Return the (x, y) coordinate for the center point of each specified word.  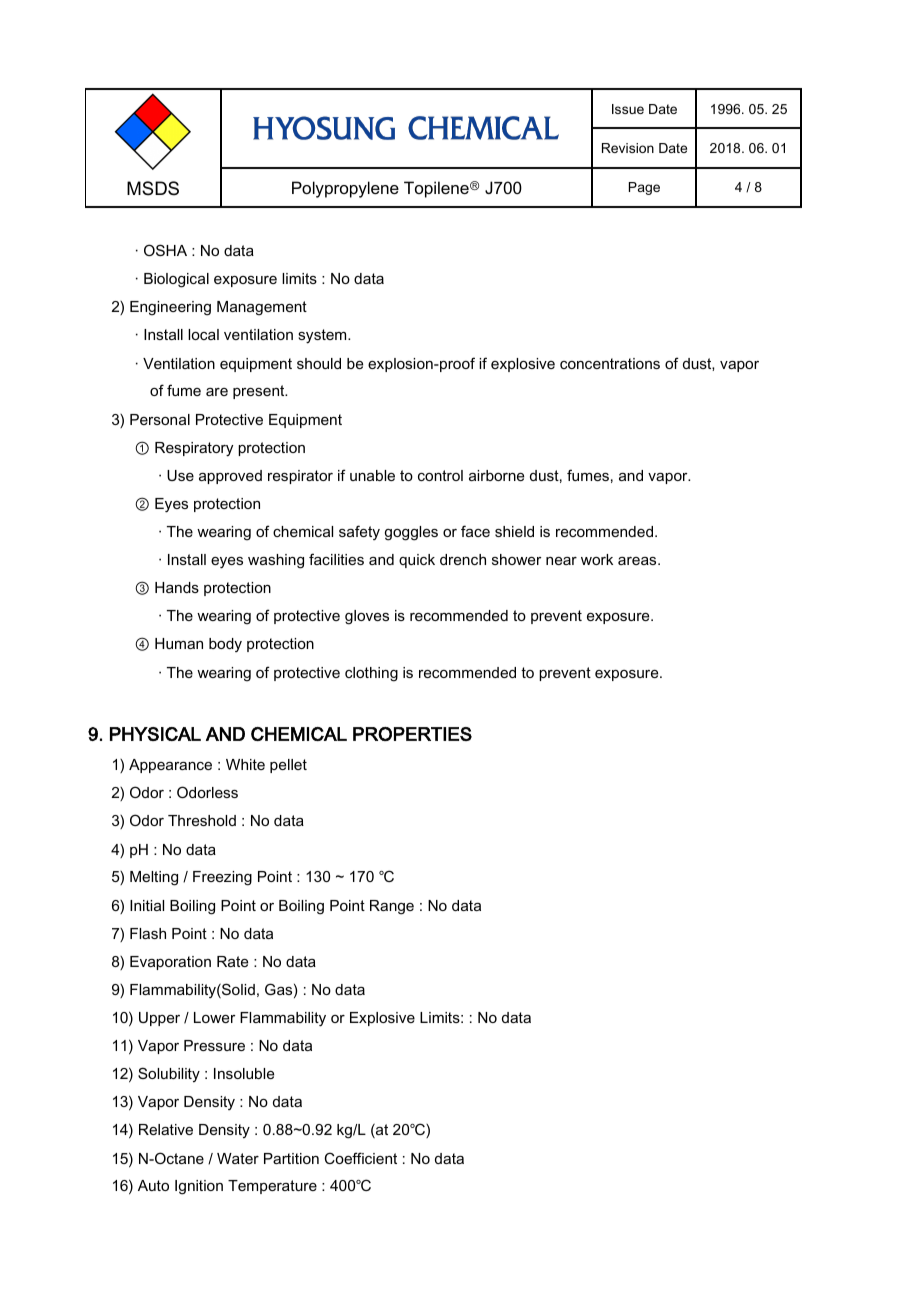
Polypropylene (345, 189)
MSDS (153, 188)
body (225, 645)
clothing (371, 674)
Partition (291, 1158)
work (597, 559)
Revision (628, 148)
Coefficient (361, 1158)
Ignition (199, 1187)
